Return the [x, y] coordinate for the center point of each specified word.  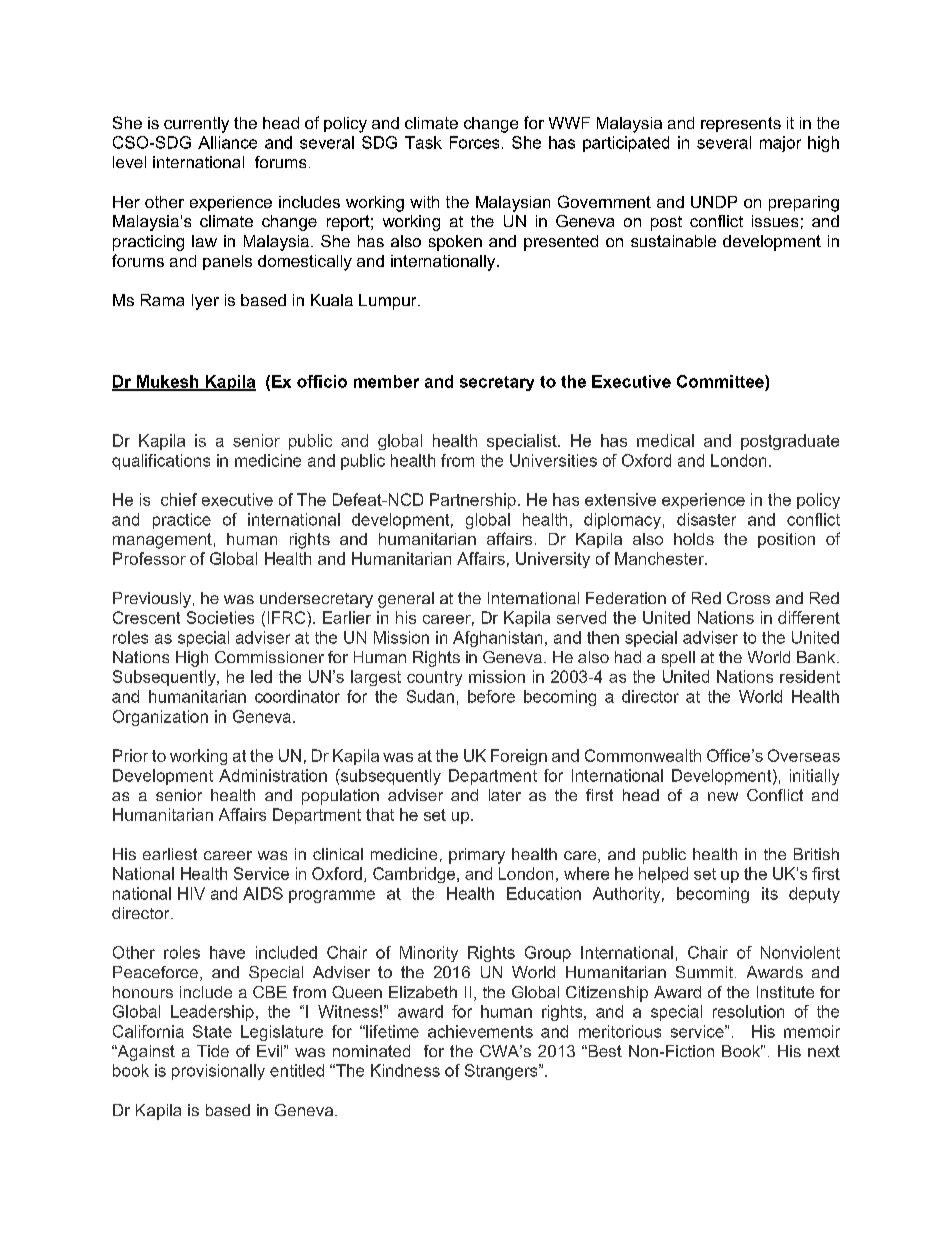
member [386, 381]
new [723, 796]
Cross [748, 598]
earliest [170, 854]
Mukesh [167, 382]
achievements [480, 1031]
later [505, 795]
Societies [220, 617]
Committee [721, 381]
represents [741, 124]
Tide [213, 1051]
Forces [474, 142]
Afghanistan [497, 639]
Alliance [227, 142]
